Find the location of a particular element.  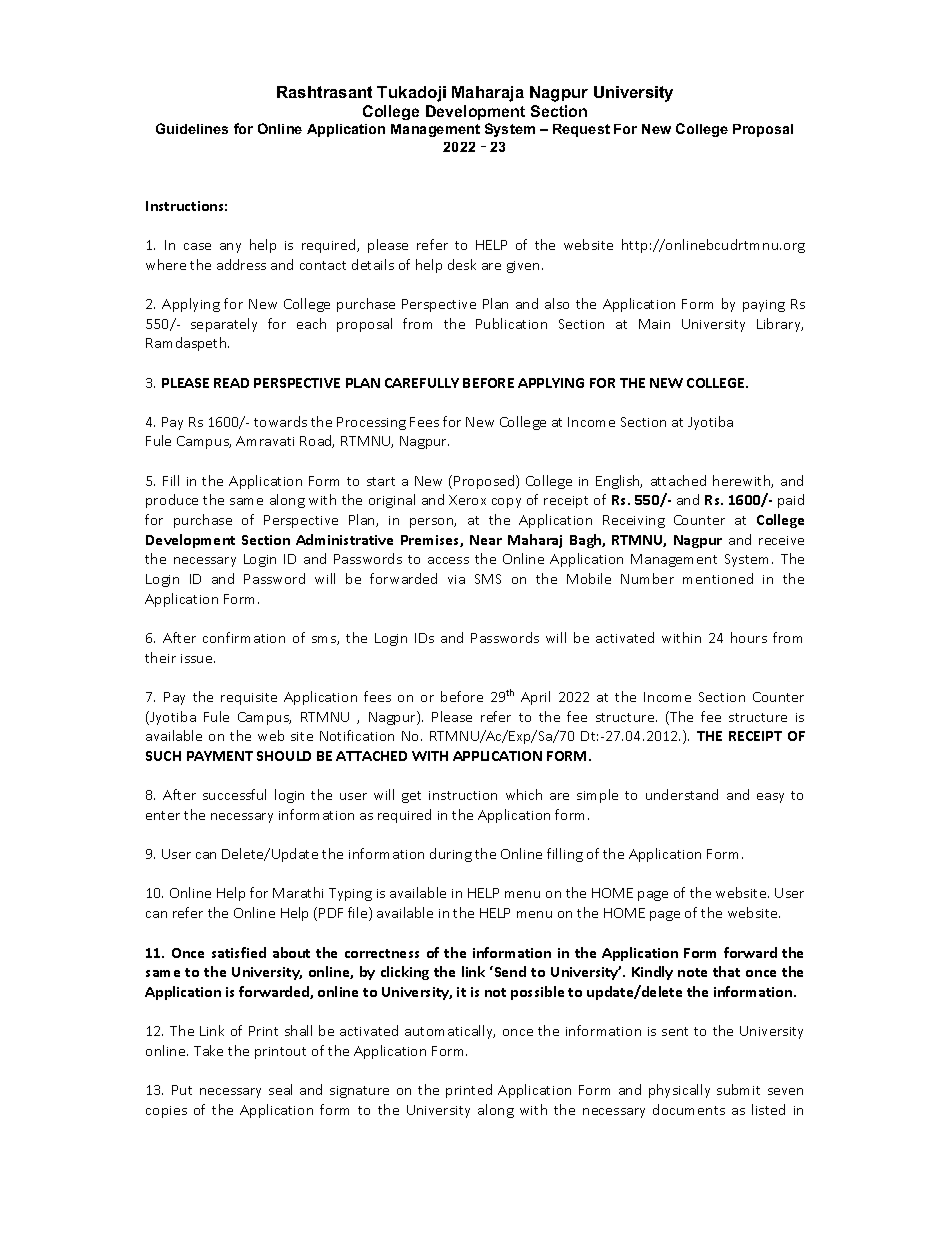

Guidelines is located at coordinates (192, 128).
